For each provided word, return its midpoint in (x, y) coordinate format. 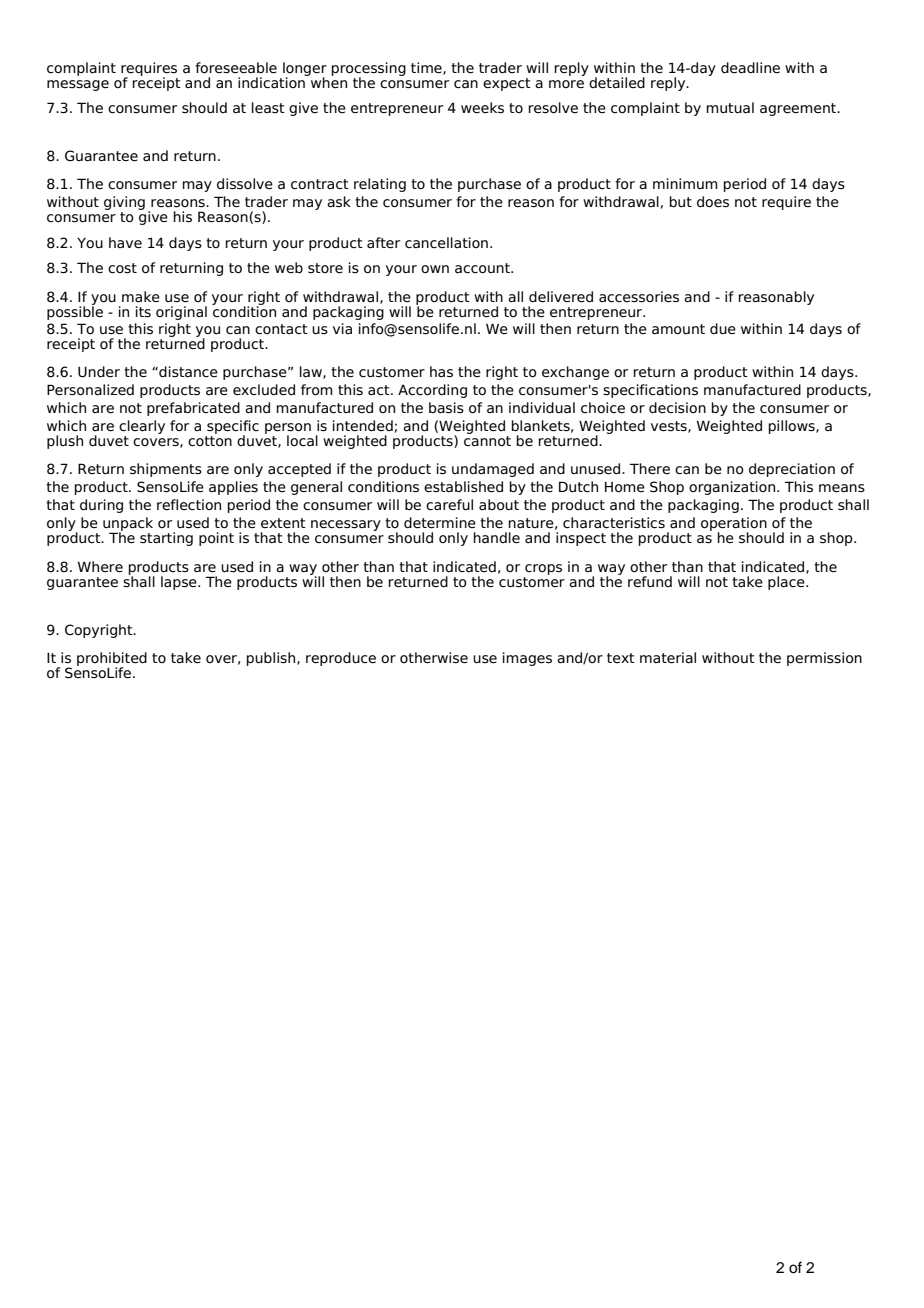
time (427, 68)
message (78, 85)
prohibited (112, 660)
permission (824, 659)
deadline (750, 68)
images (527, 659)
